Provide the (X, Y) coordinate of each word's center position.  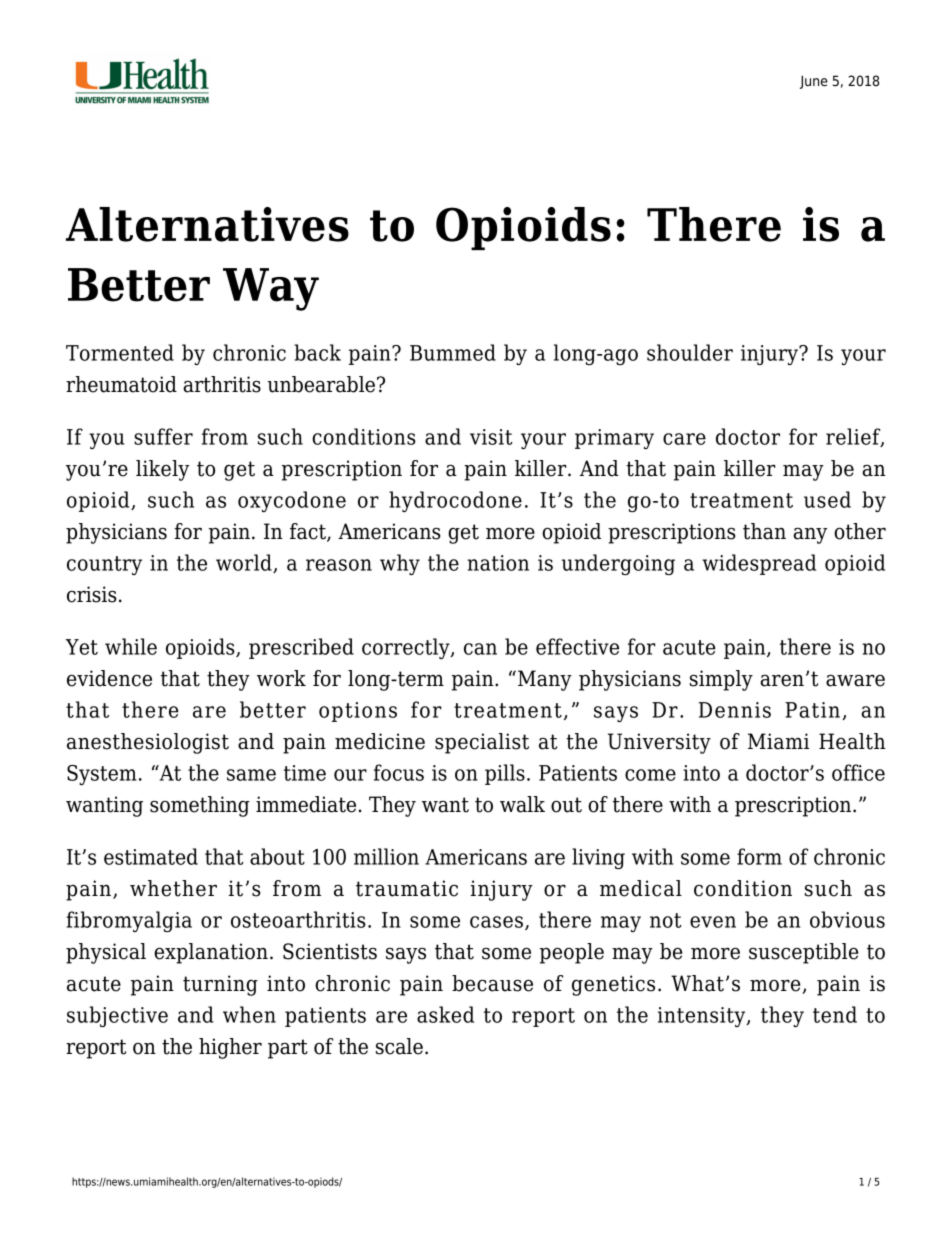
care (684, 439)
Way (271, 289)
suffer (163, 436)
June (814, 82)
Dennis (735, 710)
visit (491, 437)
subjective (117, 1016)
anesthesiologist (148, 743)
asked (445, 1014)
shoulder (690, 352)
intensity (703, 1017)
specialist (482, 743)
